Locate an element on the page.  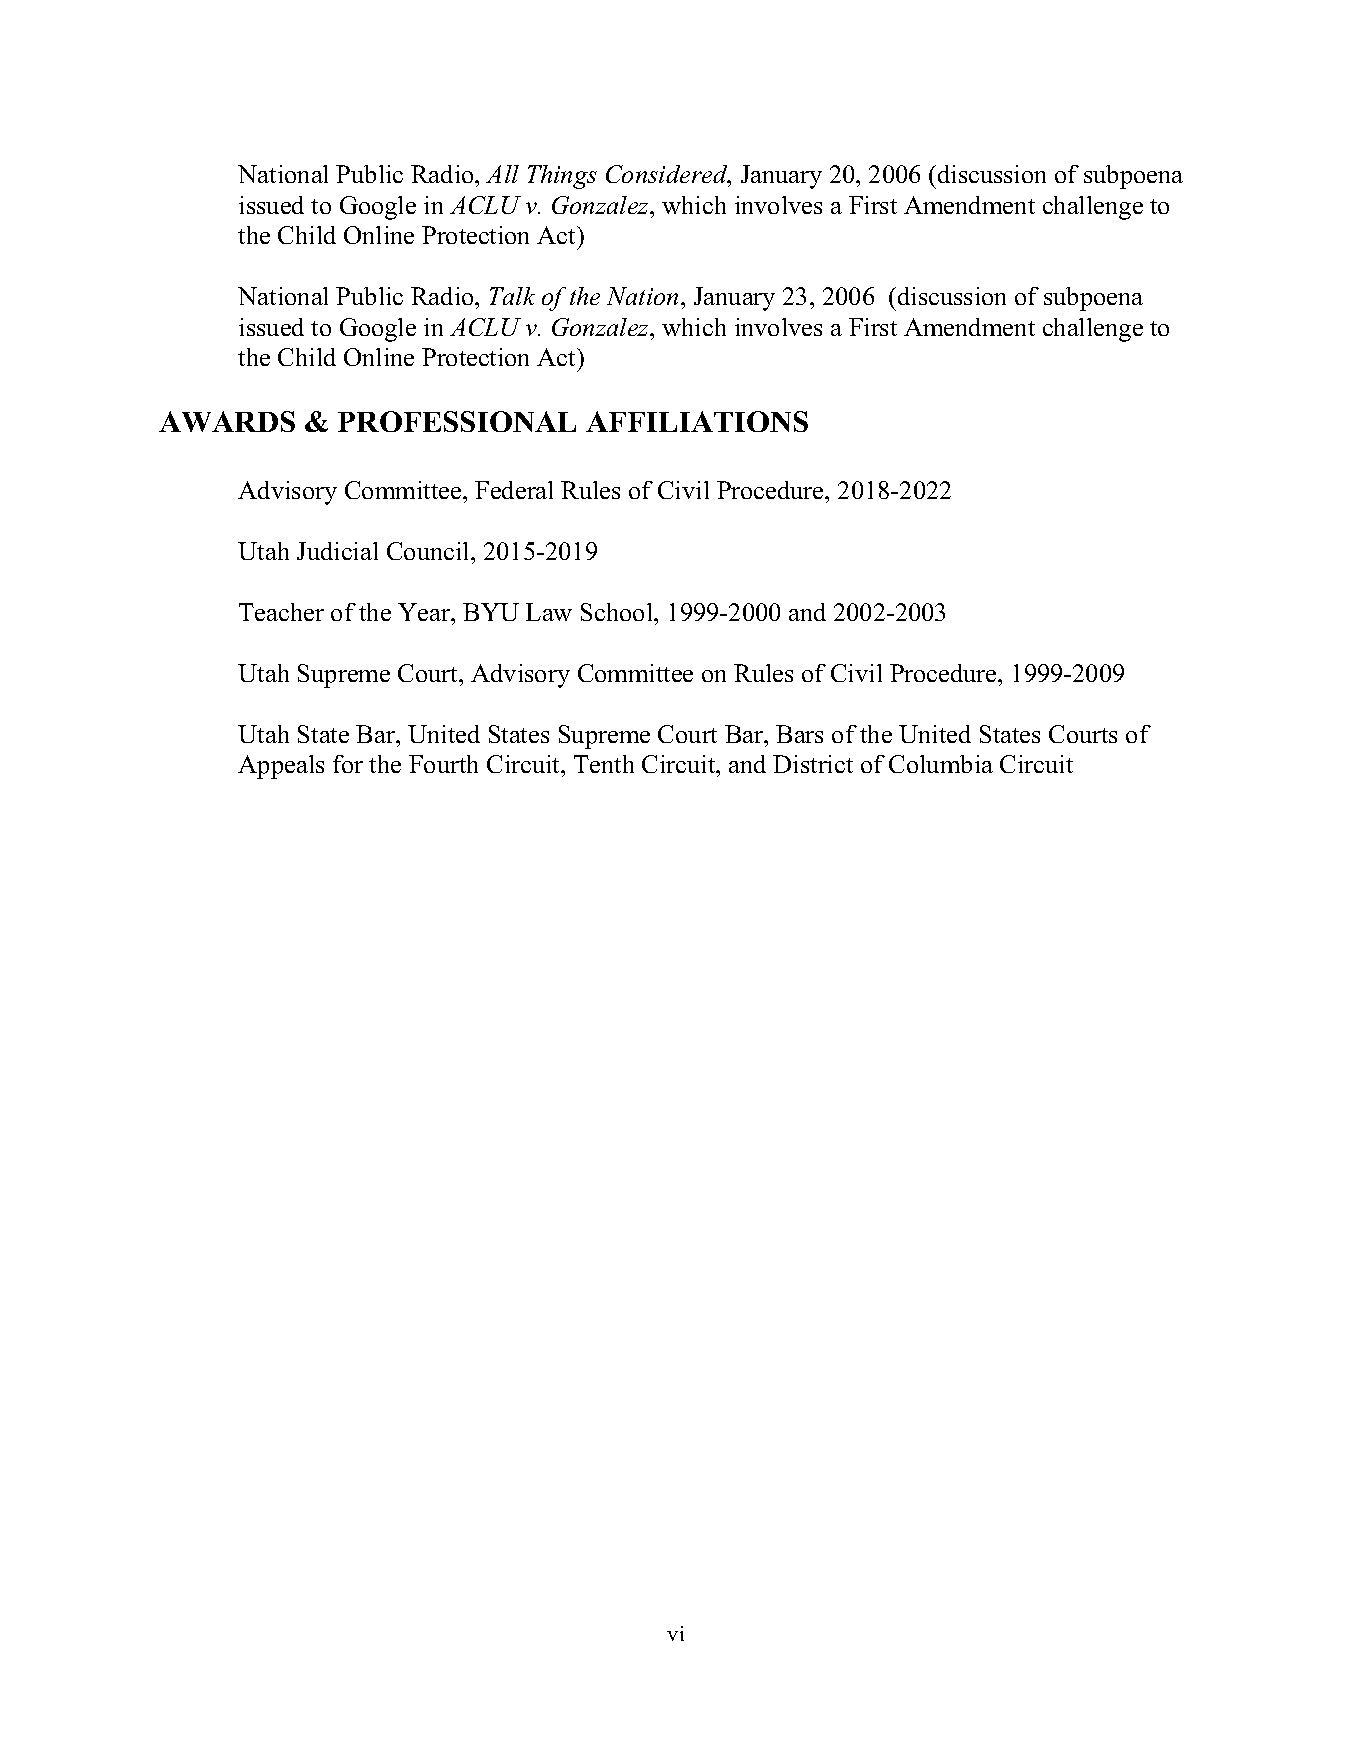
for is located at coordinates (348, 764).
